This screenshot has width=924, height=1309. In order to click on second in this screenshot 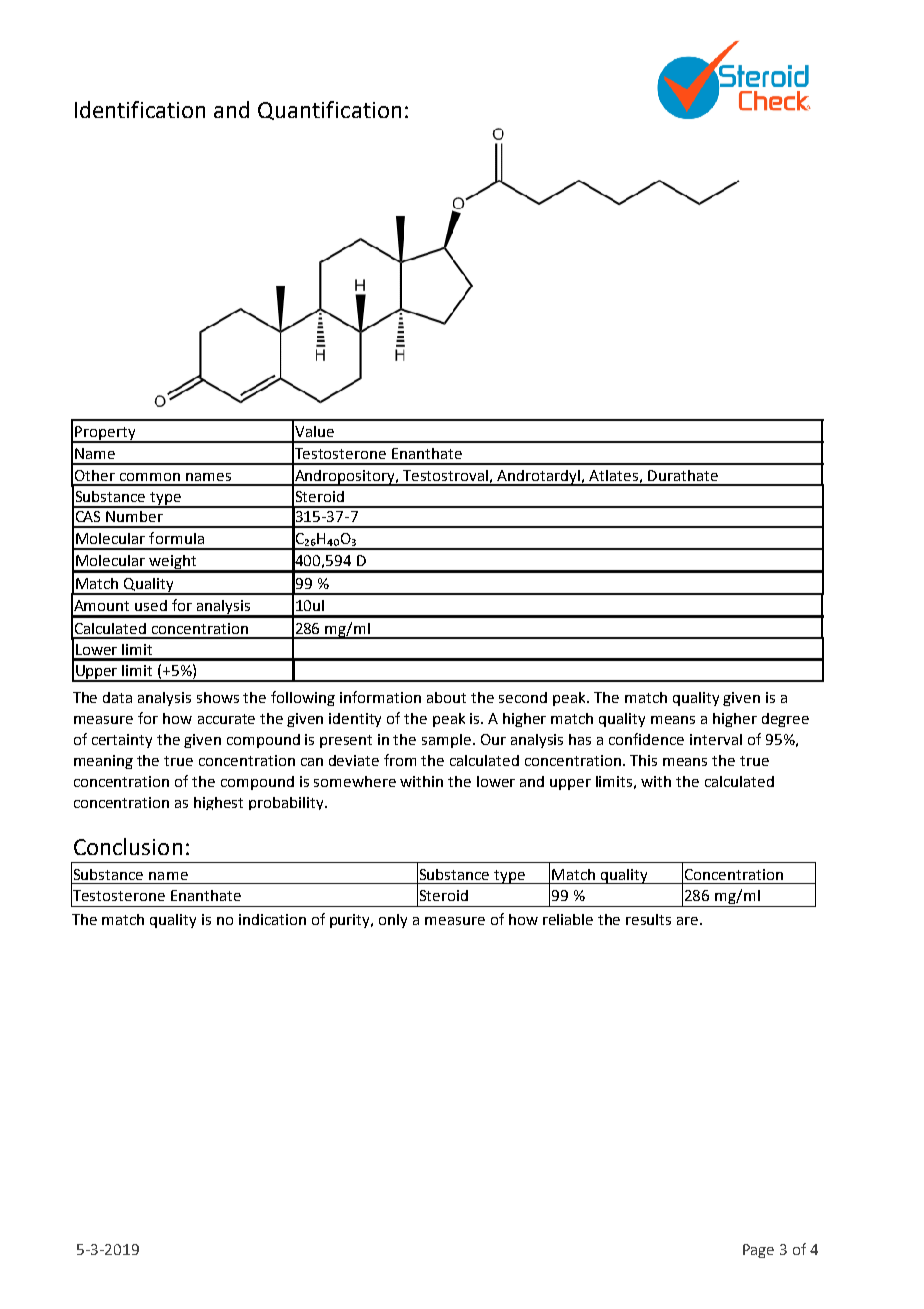, I will do `click(523, 697)`.
